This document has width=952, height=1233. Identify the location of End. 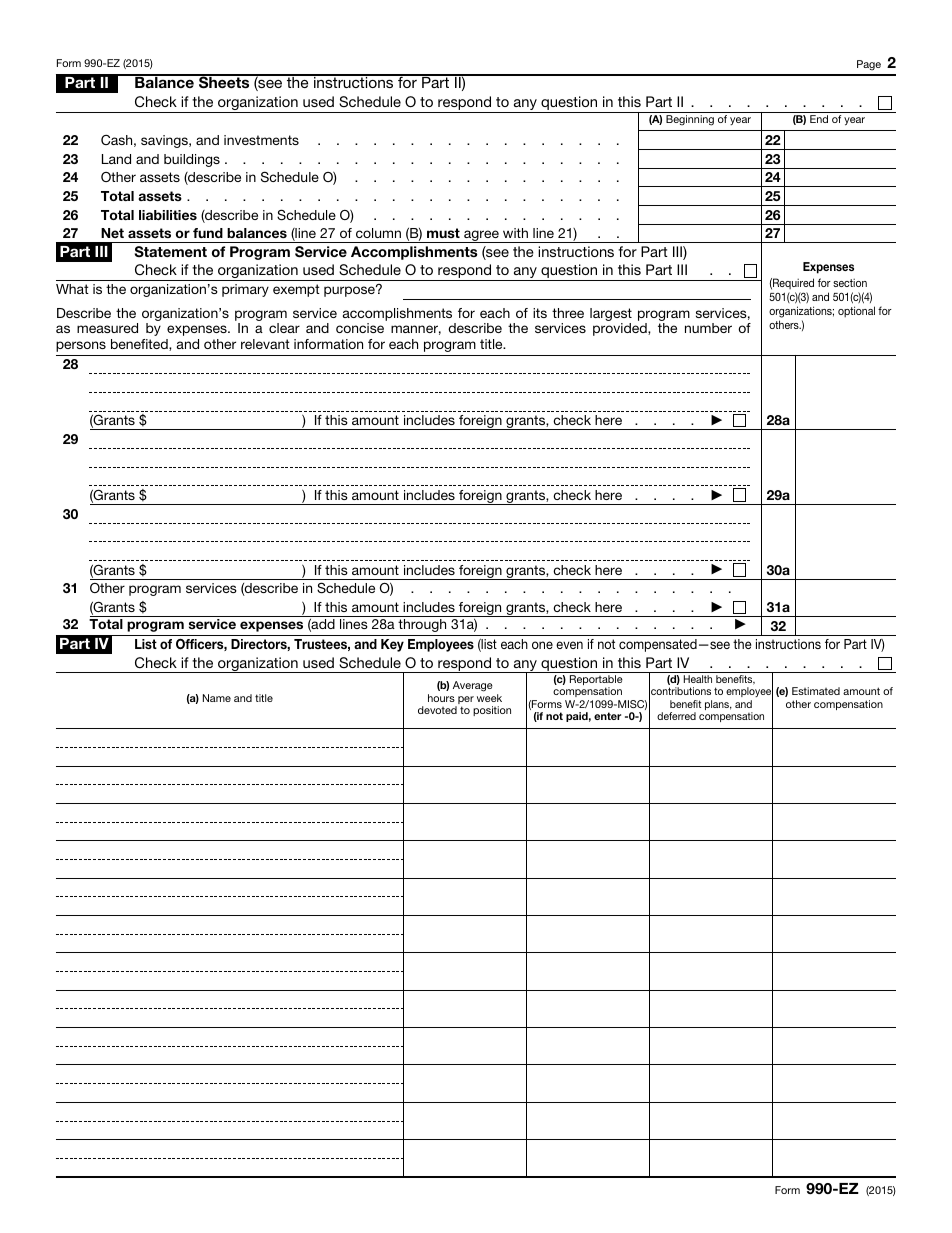
(819, 119).
